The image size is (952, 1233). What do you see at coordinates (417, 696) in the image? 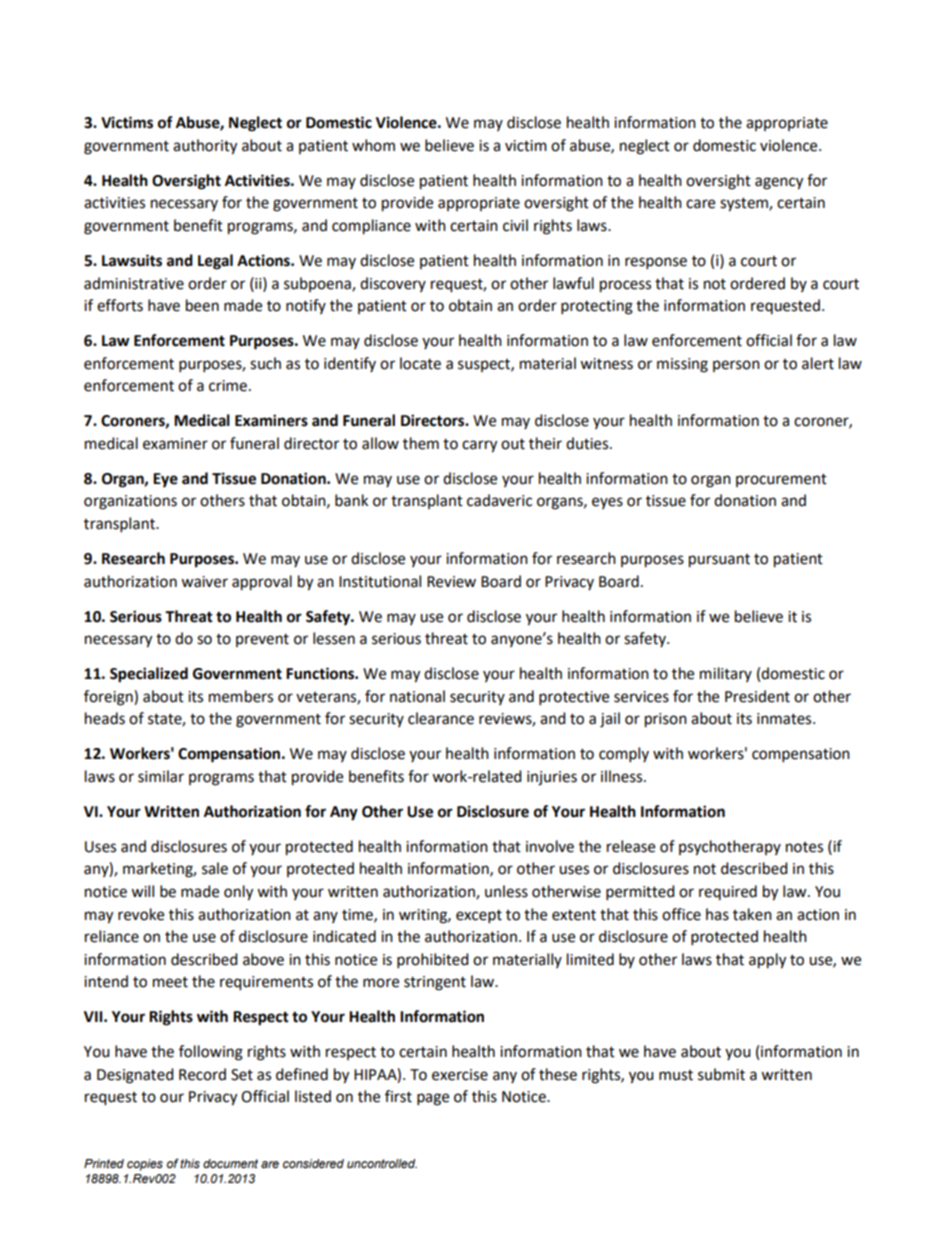
I see `national` at bounding box center [417, 696].
